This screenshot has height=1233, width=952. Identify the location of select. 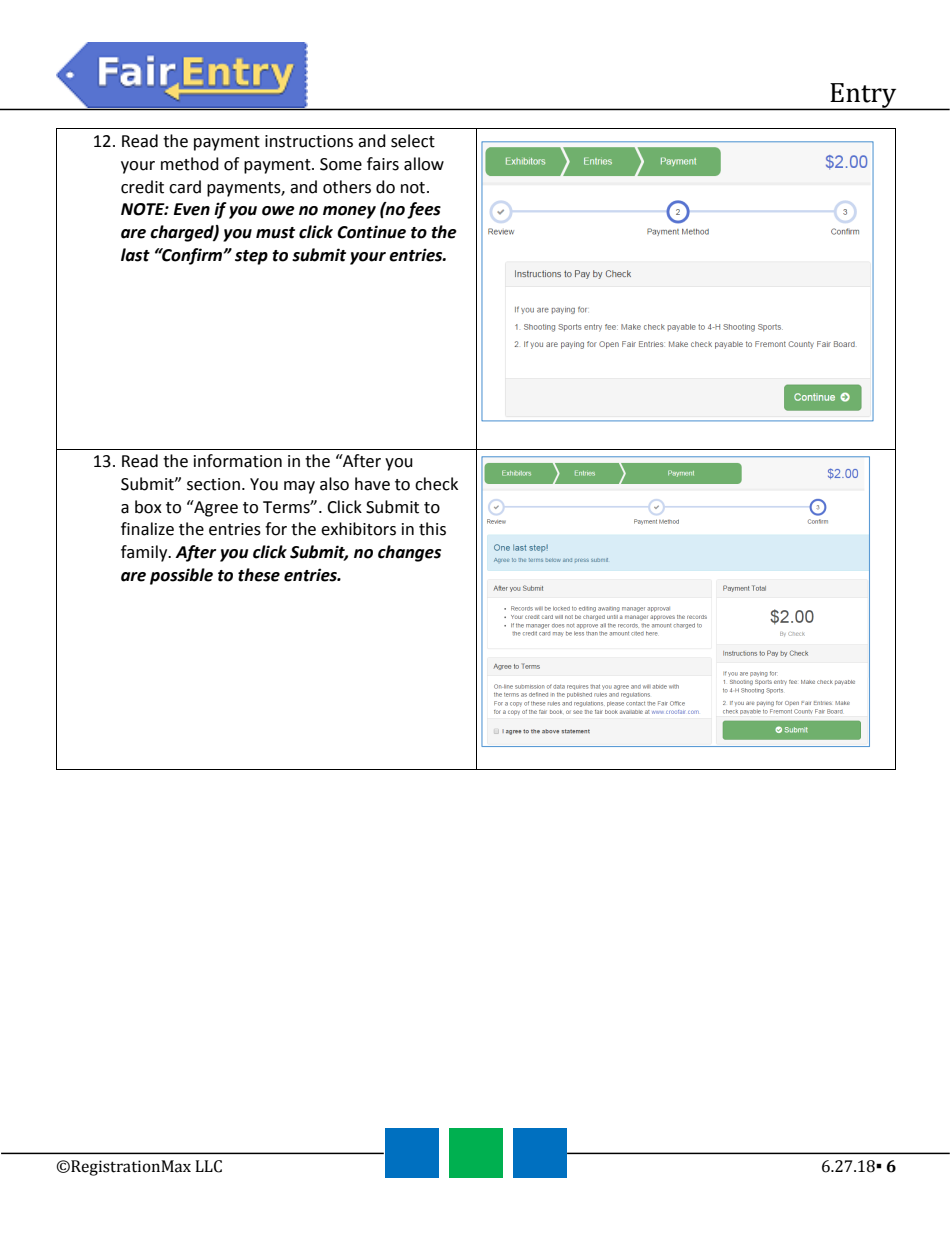
(413, 141).
